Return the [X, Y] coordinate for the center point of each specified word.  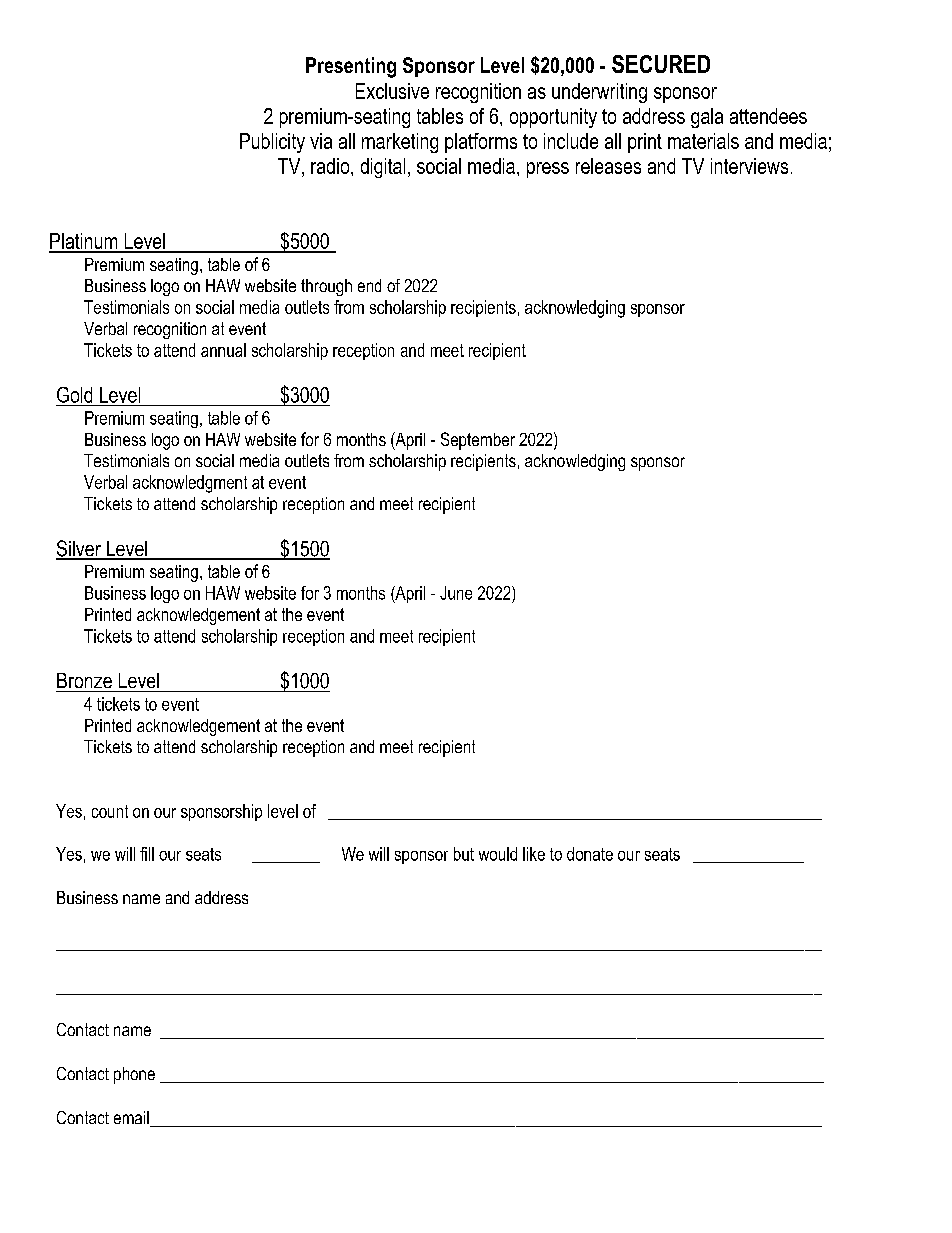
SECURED [661, 64]
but [464, 854]
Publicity [272, 143]
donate [590, 854]
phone [134, 1075]
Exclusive [392, 91]
